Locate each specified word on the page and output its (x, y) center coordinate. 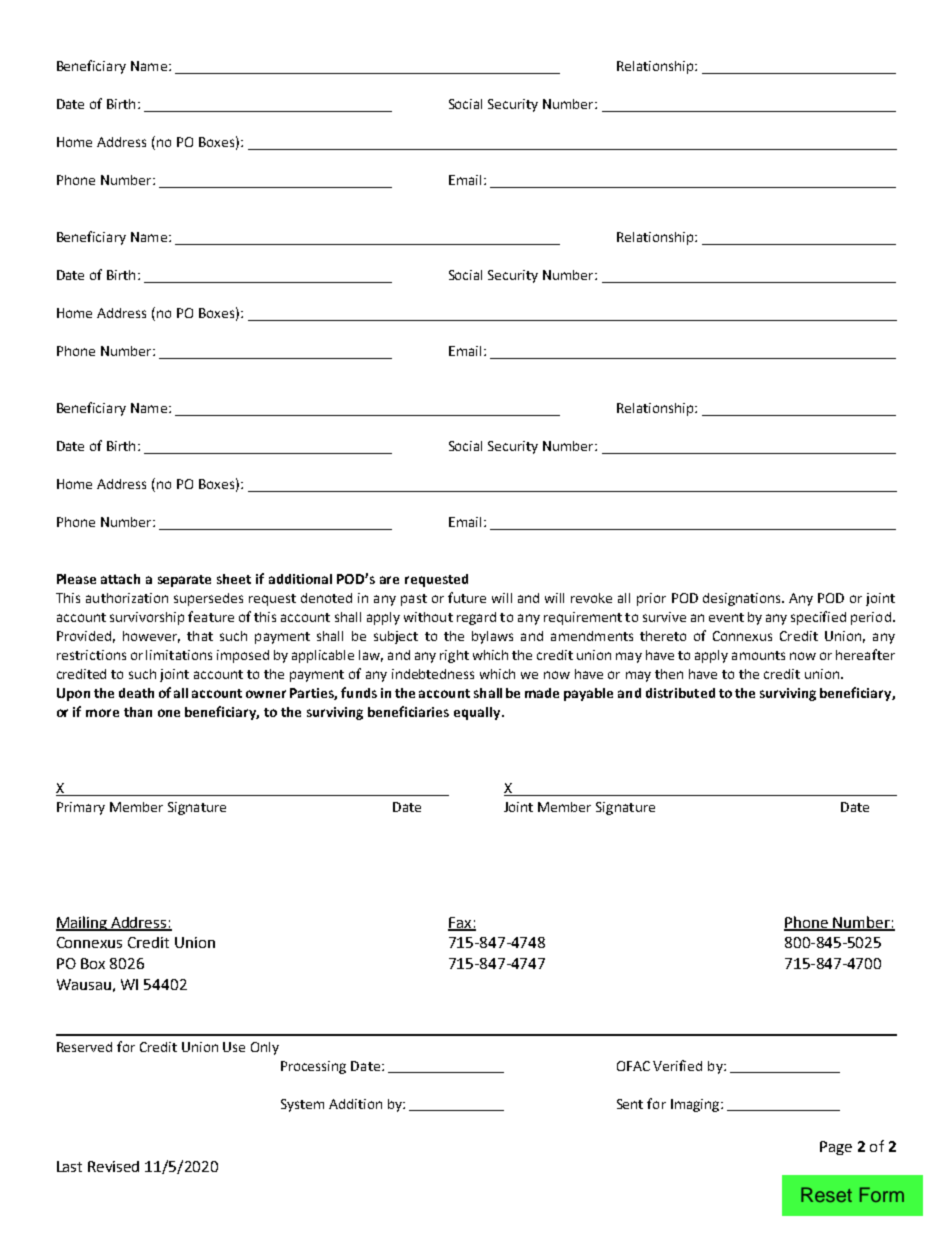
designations (743, 599)
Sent (630, 1104)
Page (836, 1148)
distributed (680, 693)
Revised (113, 1166)
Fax (461, 923)
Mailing (83, 923)
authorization (127, 598)
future (467, 597)
